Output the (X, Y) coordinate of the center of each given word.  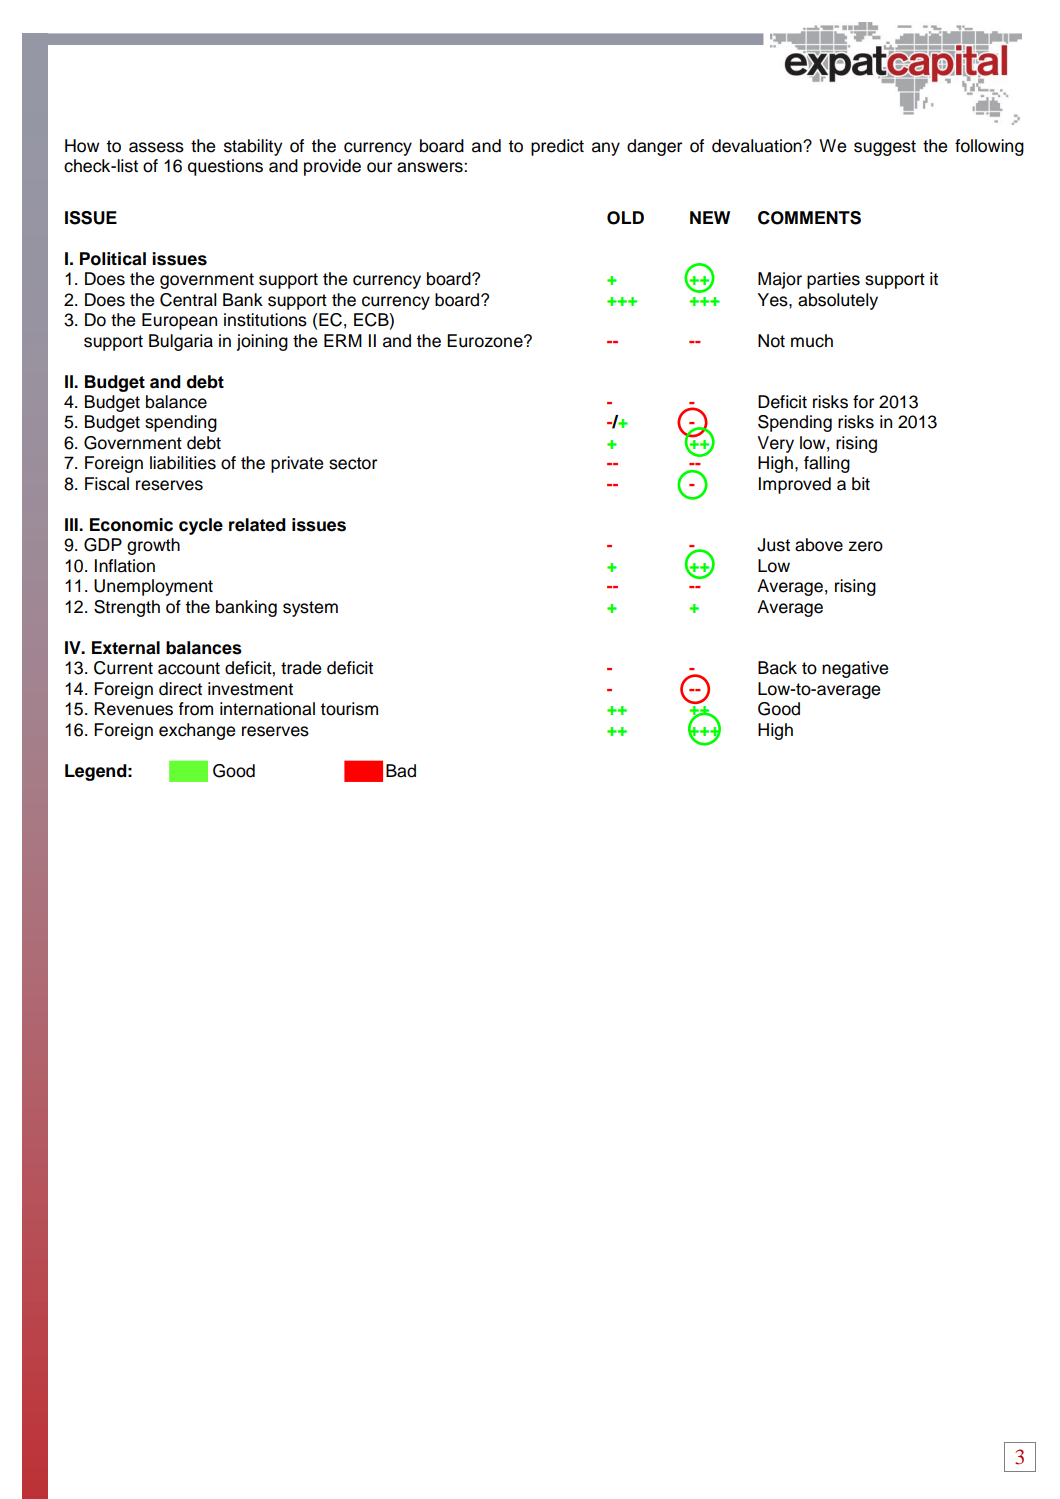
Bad (401, 771)
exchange (197, 731)
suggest (885, 148)
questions (225, 167)
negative (855, 669)
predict (557, 147)
